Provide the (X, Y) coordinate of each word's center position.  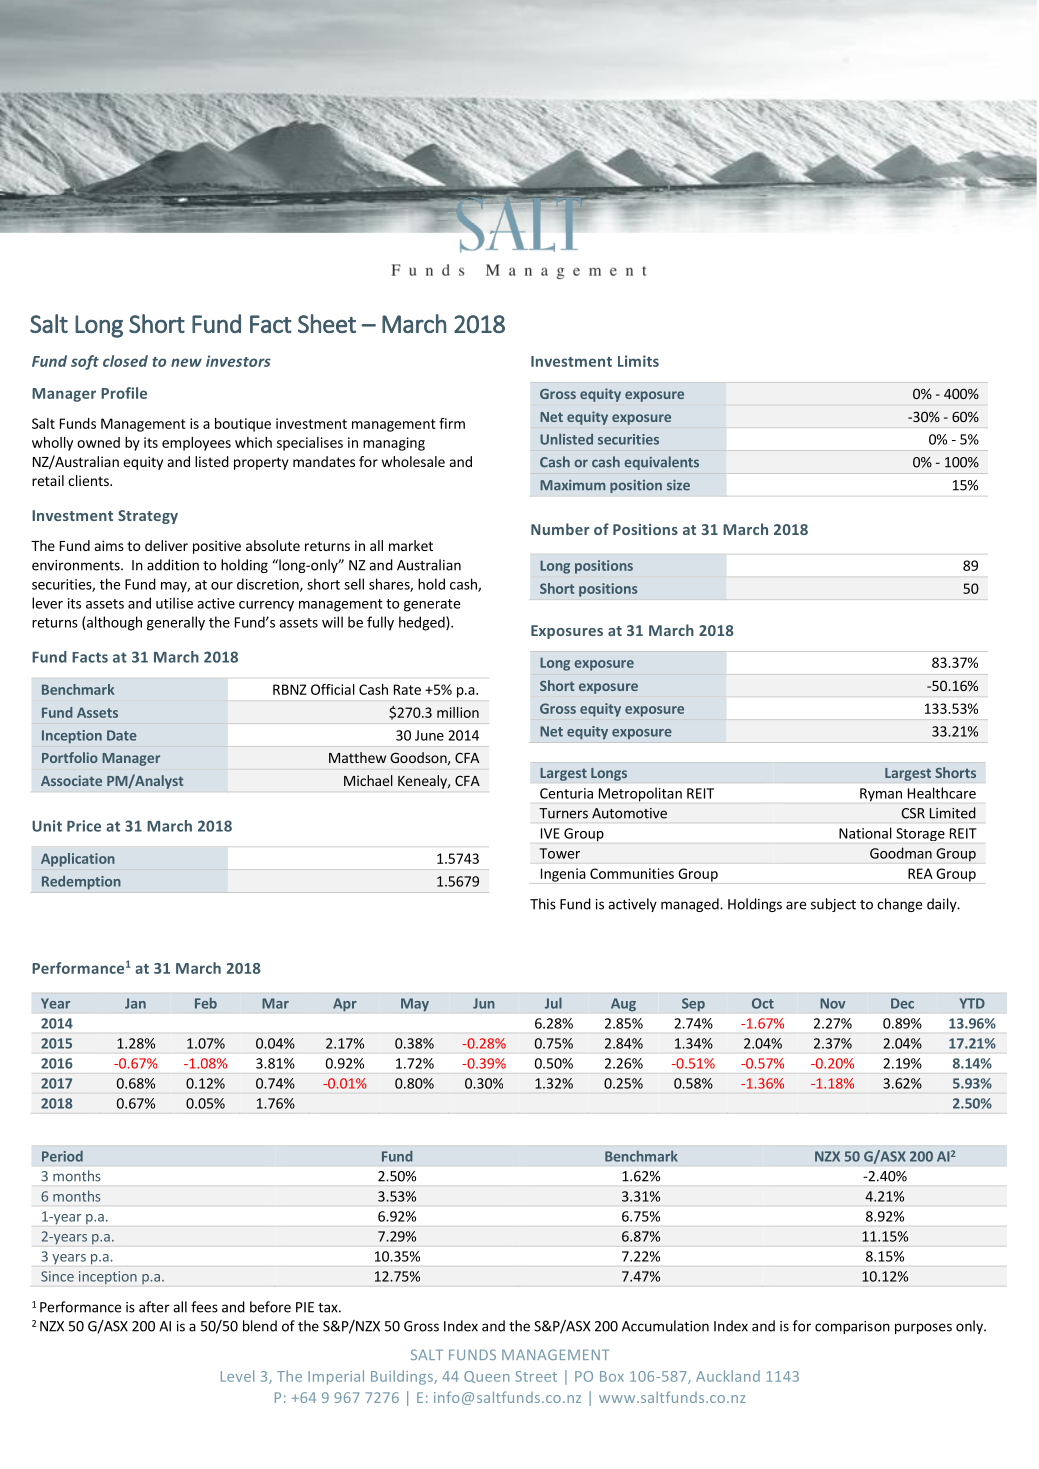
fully (380, 623)
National (865, 833)
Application (78, 860)
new (186, 362)
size (678, 485)
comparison (852, 1327)
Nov (832, 1003)
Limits (638, 361)
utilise (174, 603)
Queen (486, 1377)
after (154, 1307)
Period (62, 1156)
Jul (553, 1003)
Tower (560, 853)
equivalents (661, 463)
